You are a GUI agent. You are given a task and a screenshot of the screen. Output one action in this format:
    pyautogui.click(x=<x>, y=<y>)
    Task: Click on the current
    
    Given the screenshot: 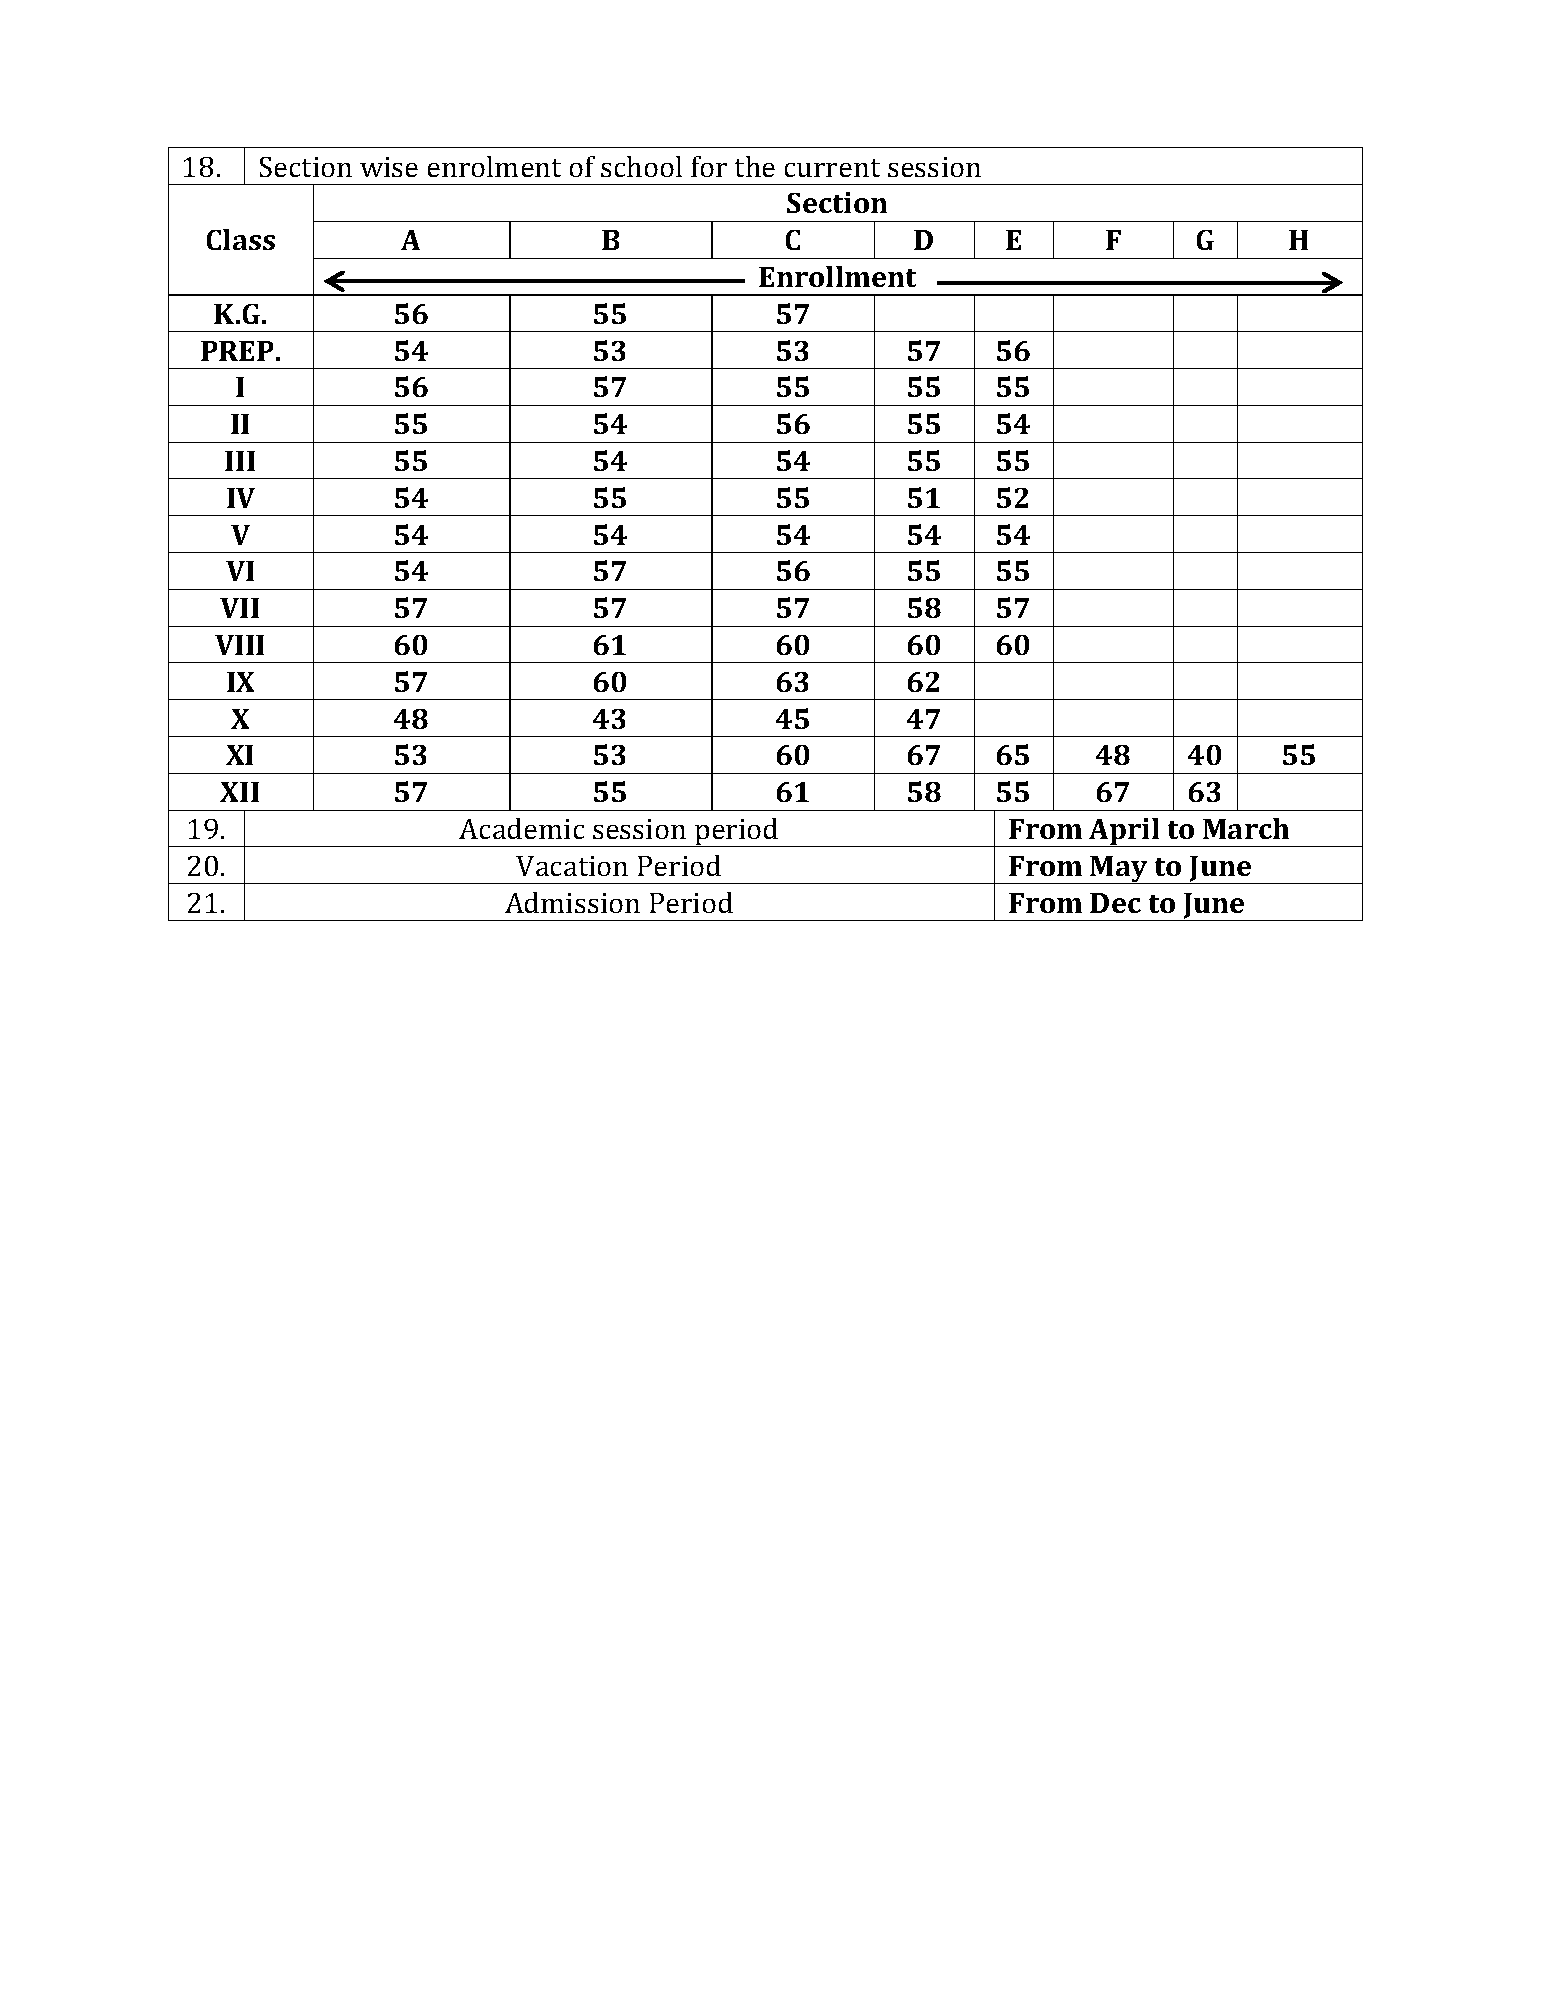 What is the action you would take?
    pyautogui.click(x=832, y=168)
